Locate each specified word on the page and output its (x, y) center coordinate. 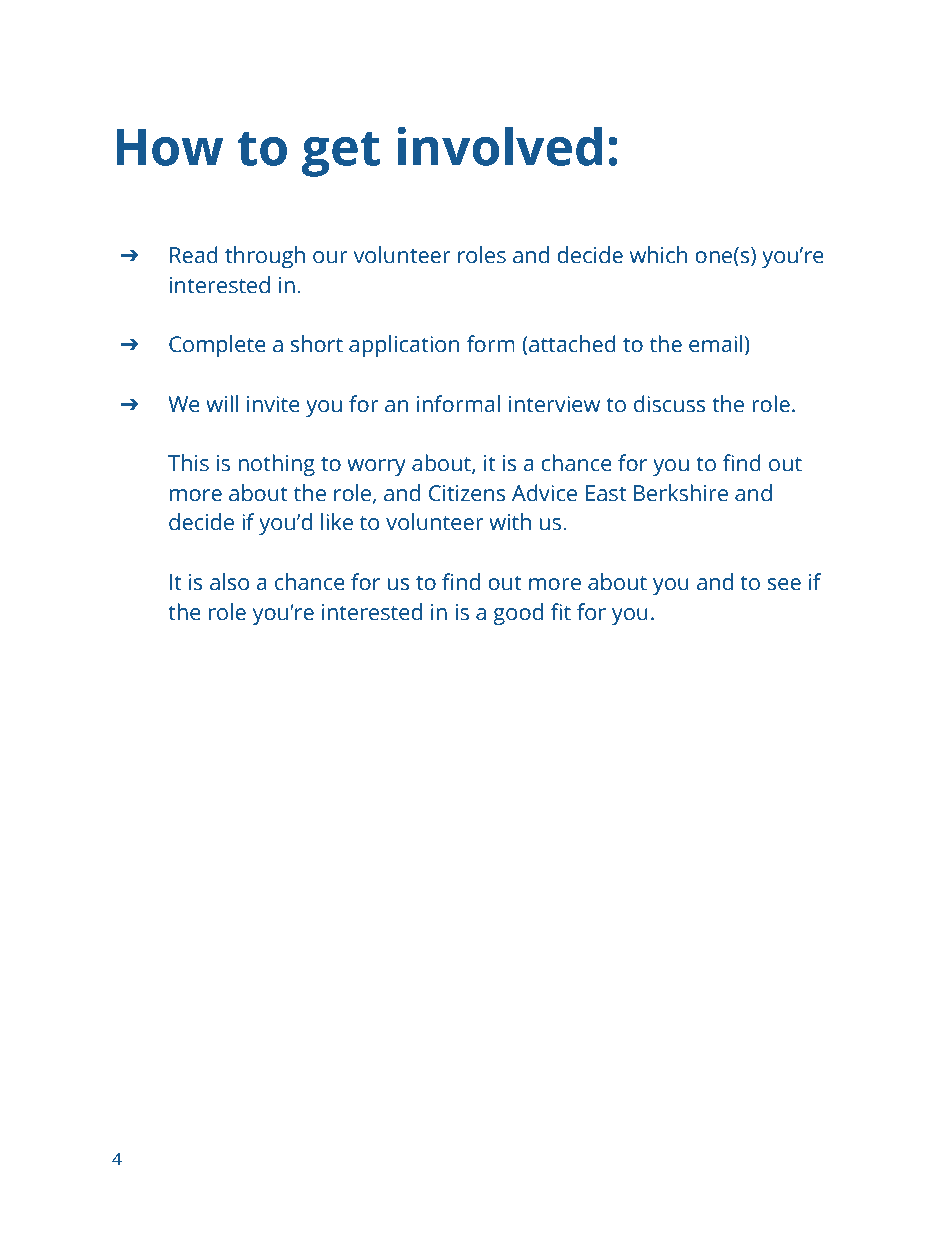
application (404, 346)
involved (499, 146)
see (784, 584)
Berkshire (681, 493)
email (715, 344)
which (658, 255)
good (518, 614)
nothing (276, 465)
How (169, 147)
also (229, 582)
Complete (217, 346)
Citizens (467, 493)
